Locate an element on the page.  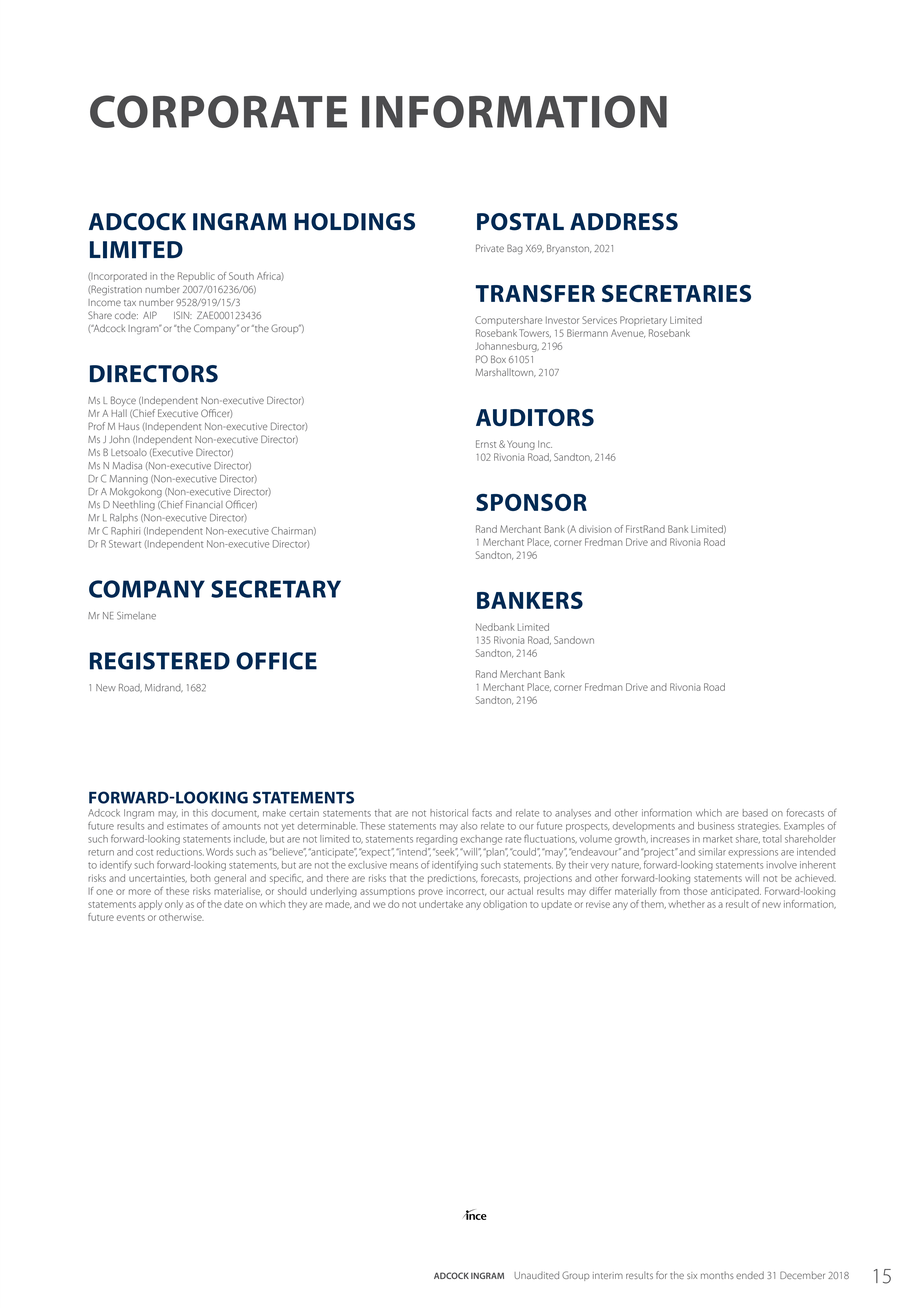
SPONSOR is located at coordinates (531, 502).
